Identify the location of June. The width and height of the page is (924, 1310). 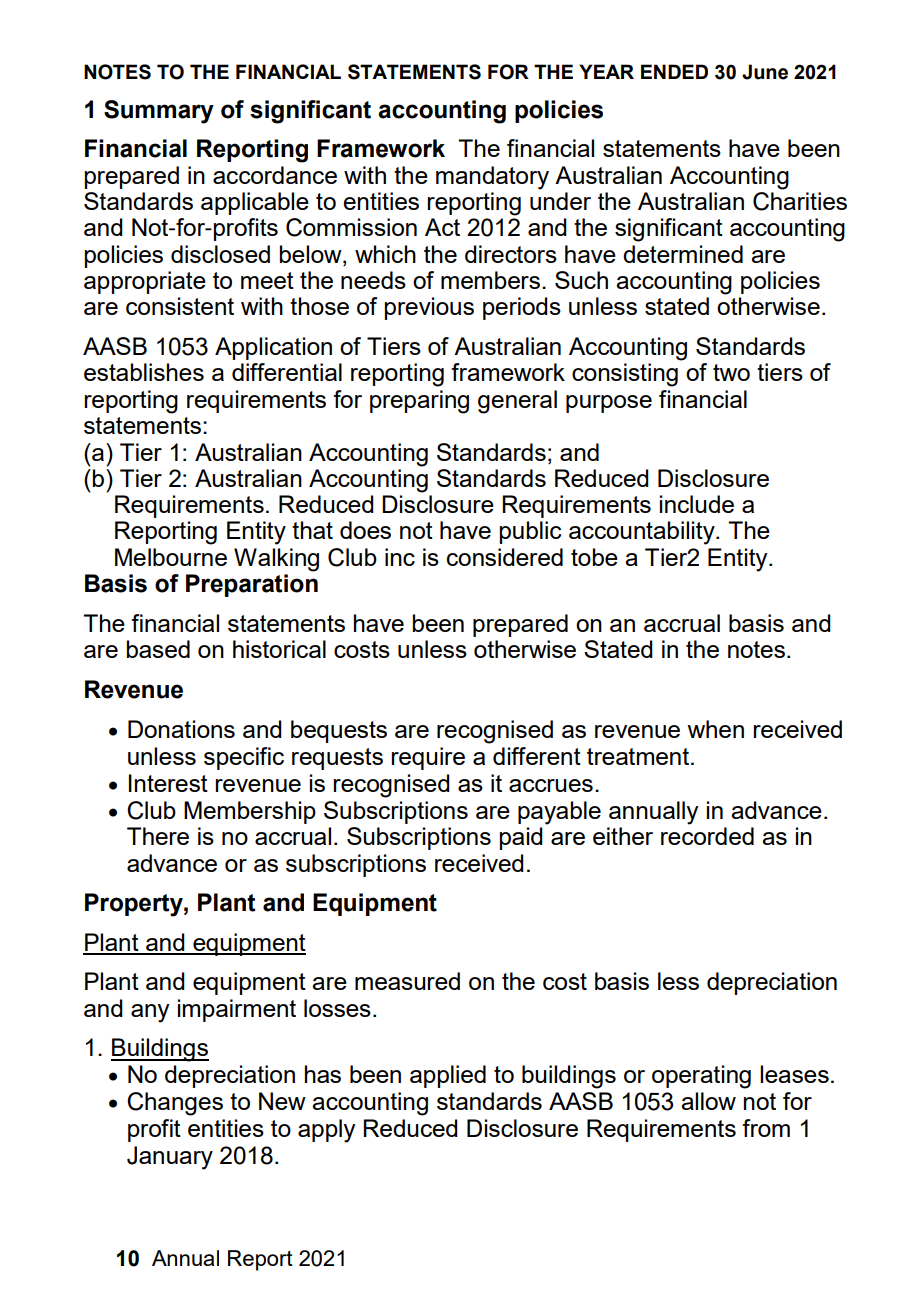
(765, 72).
